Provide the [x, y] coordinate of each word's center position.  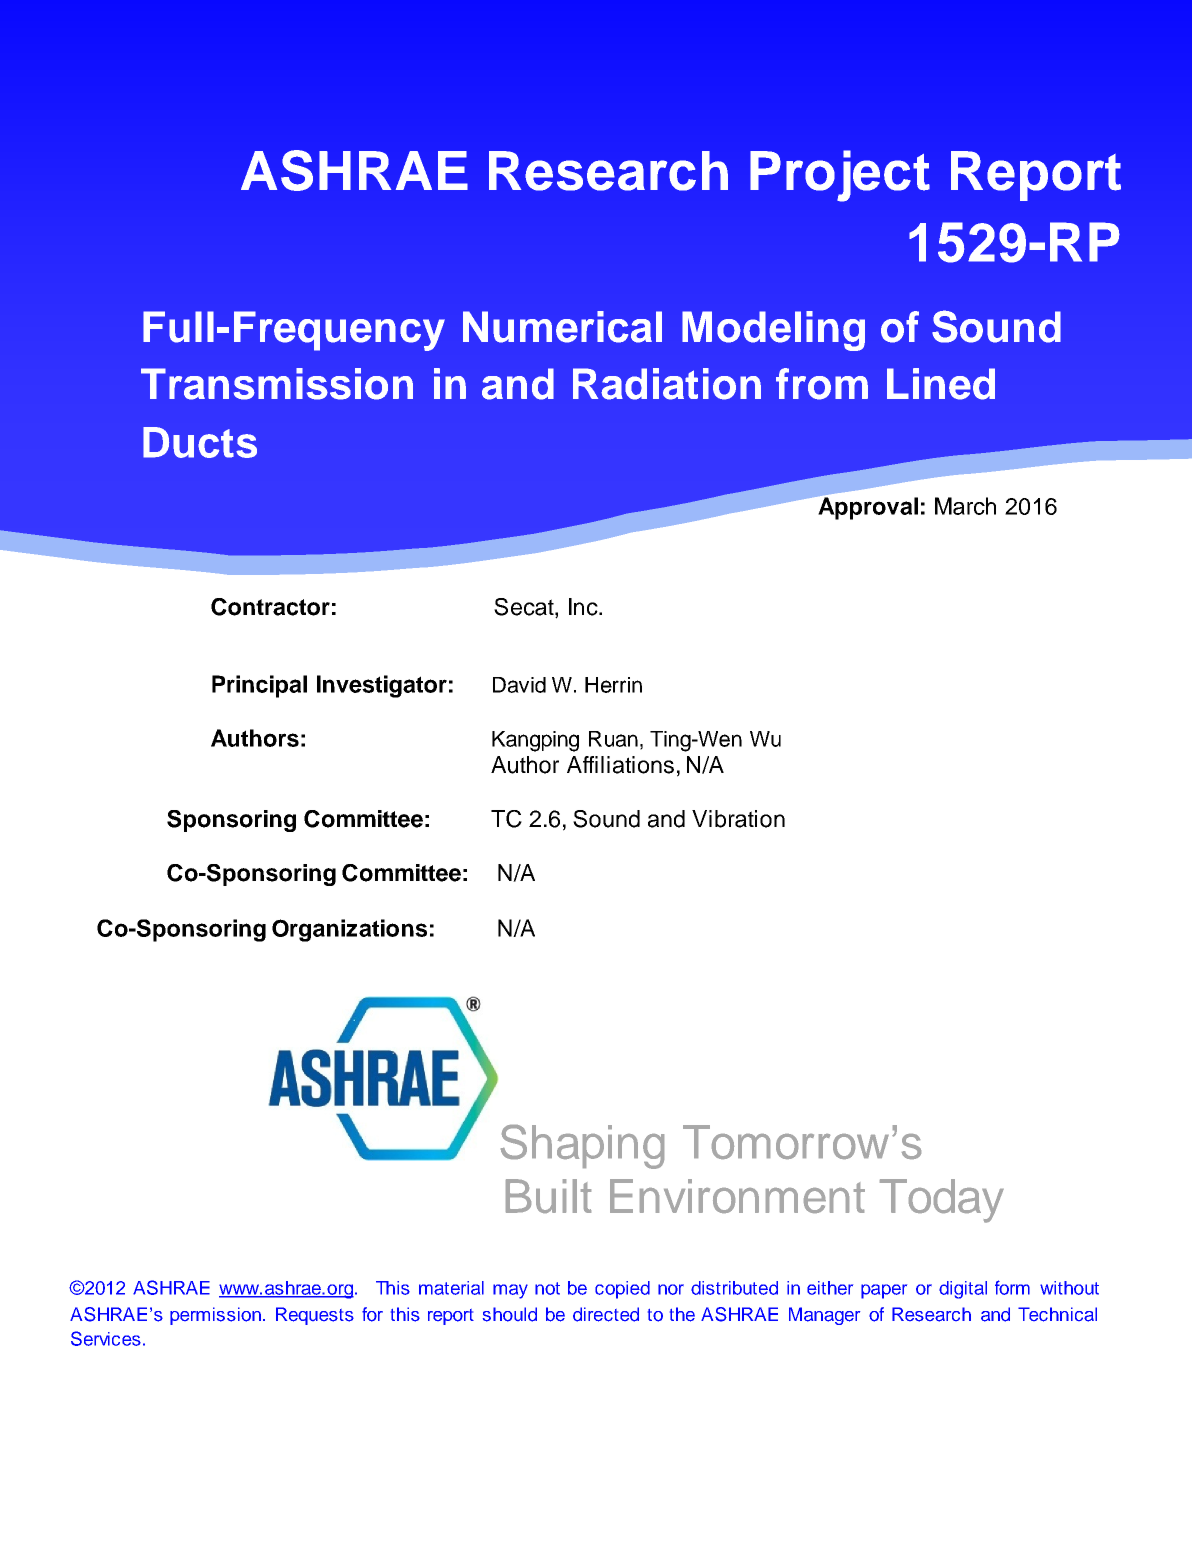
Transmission [277, 384]
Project [840, 176]
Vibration [738, 819]
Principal [259, 686]
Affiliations [620, 765]
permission [215, 1316]
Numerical [562, 327]
